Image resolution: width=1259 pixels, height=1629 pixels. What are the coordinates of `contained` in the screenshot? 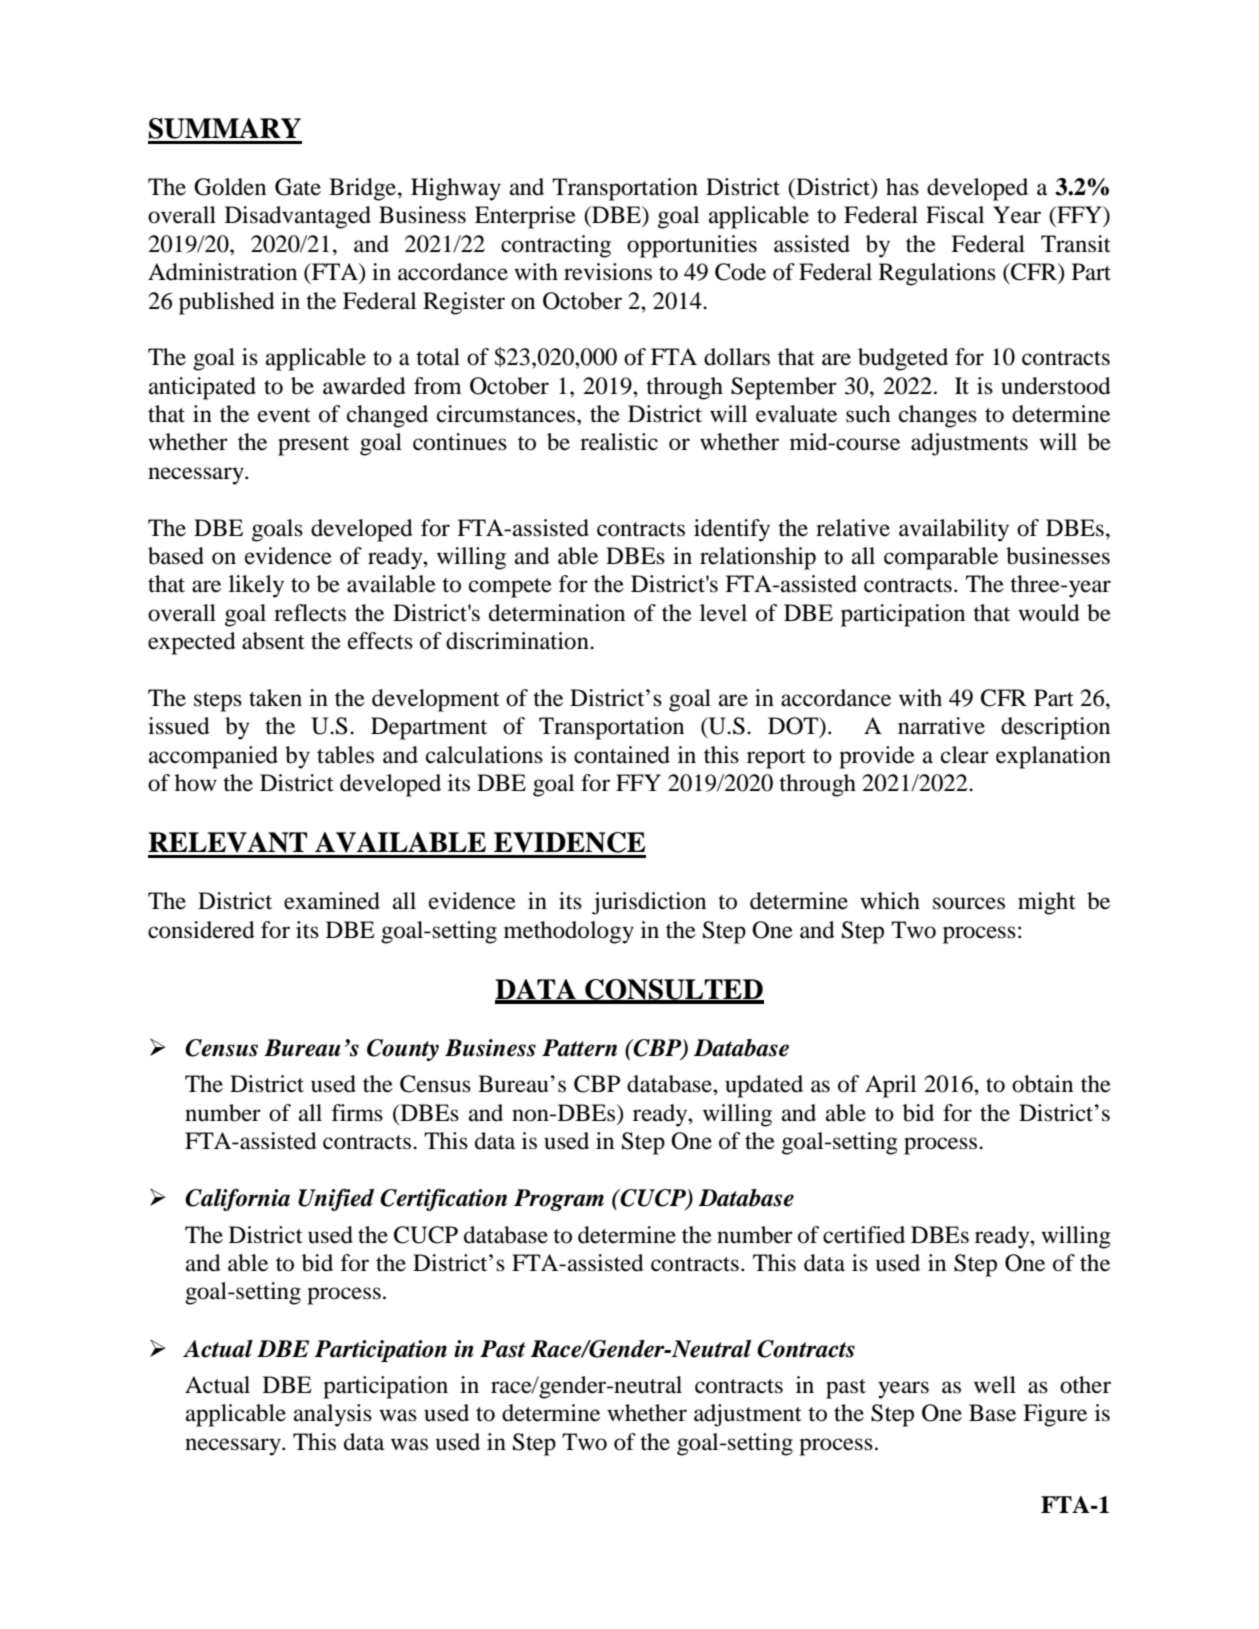 It's located at (622, 755).
